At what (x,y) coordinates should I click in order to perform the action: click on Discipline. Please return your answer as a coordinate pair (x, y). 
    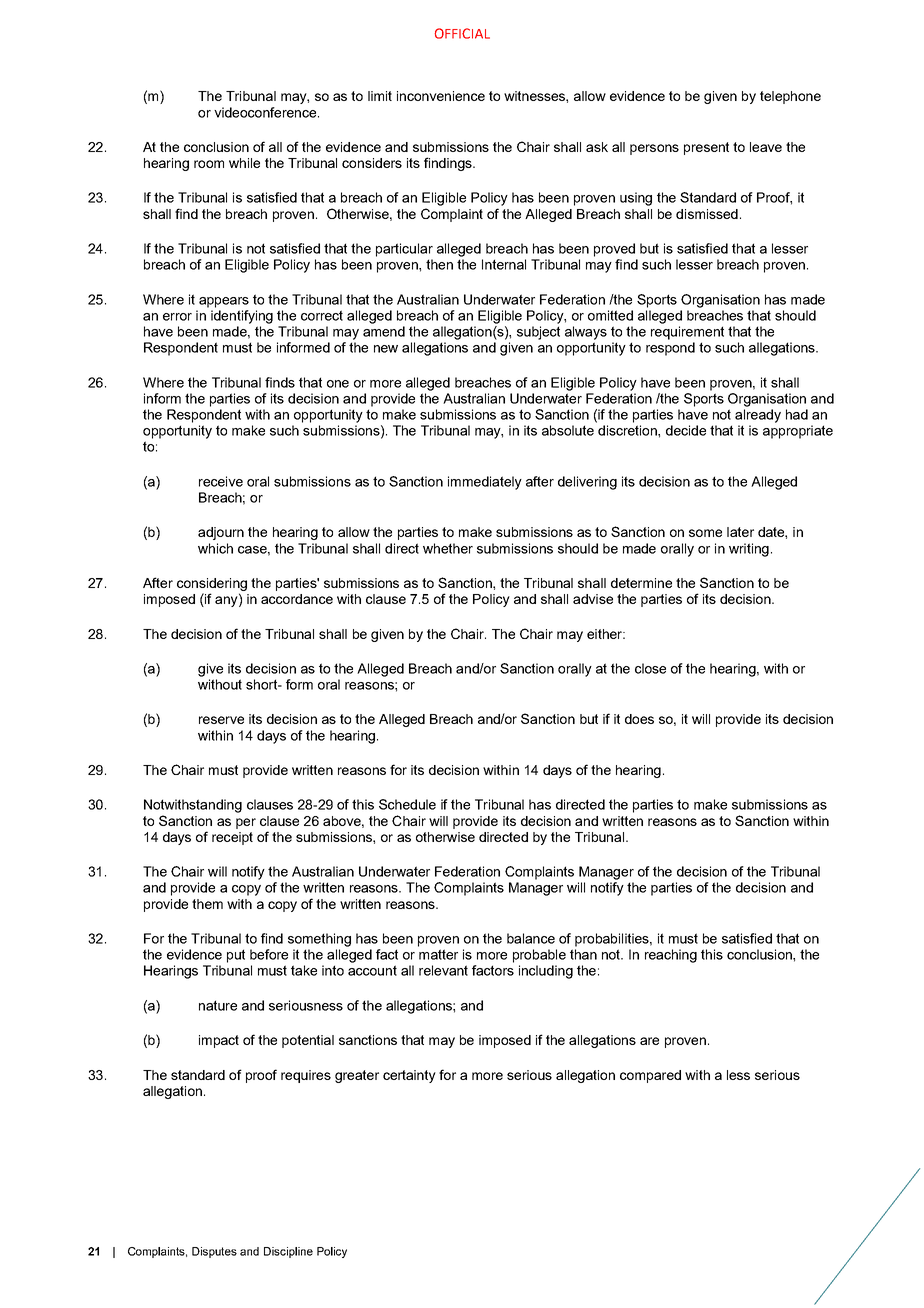
    Looking at the image, I should click on (288, 1252).
